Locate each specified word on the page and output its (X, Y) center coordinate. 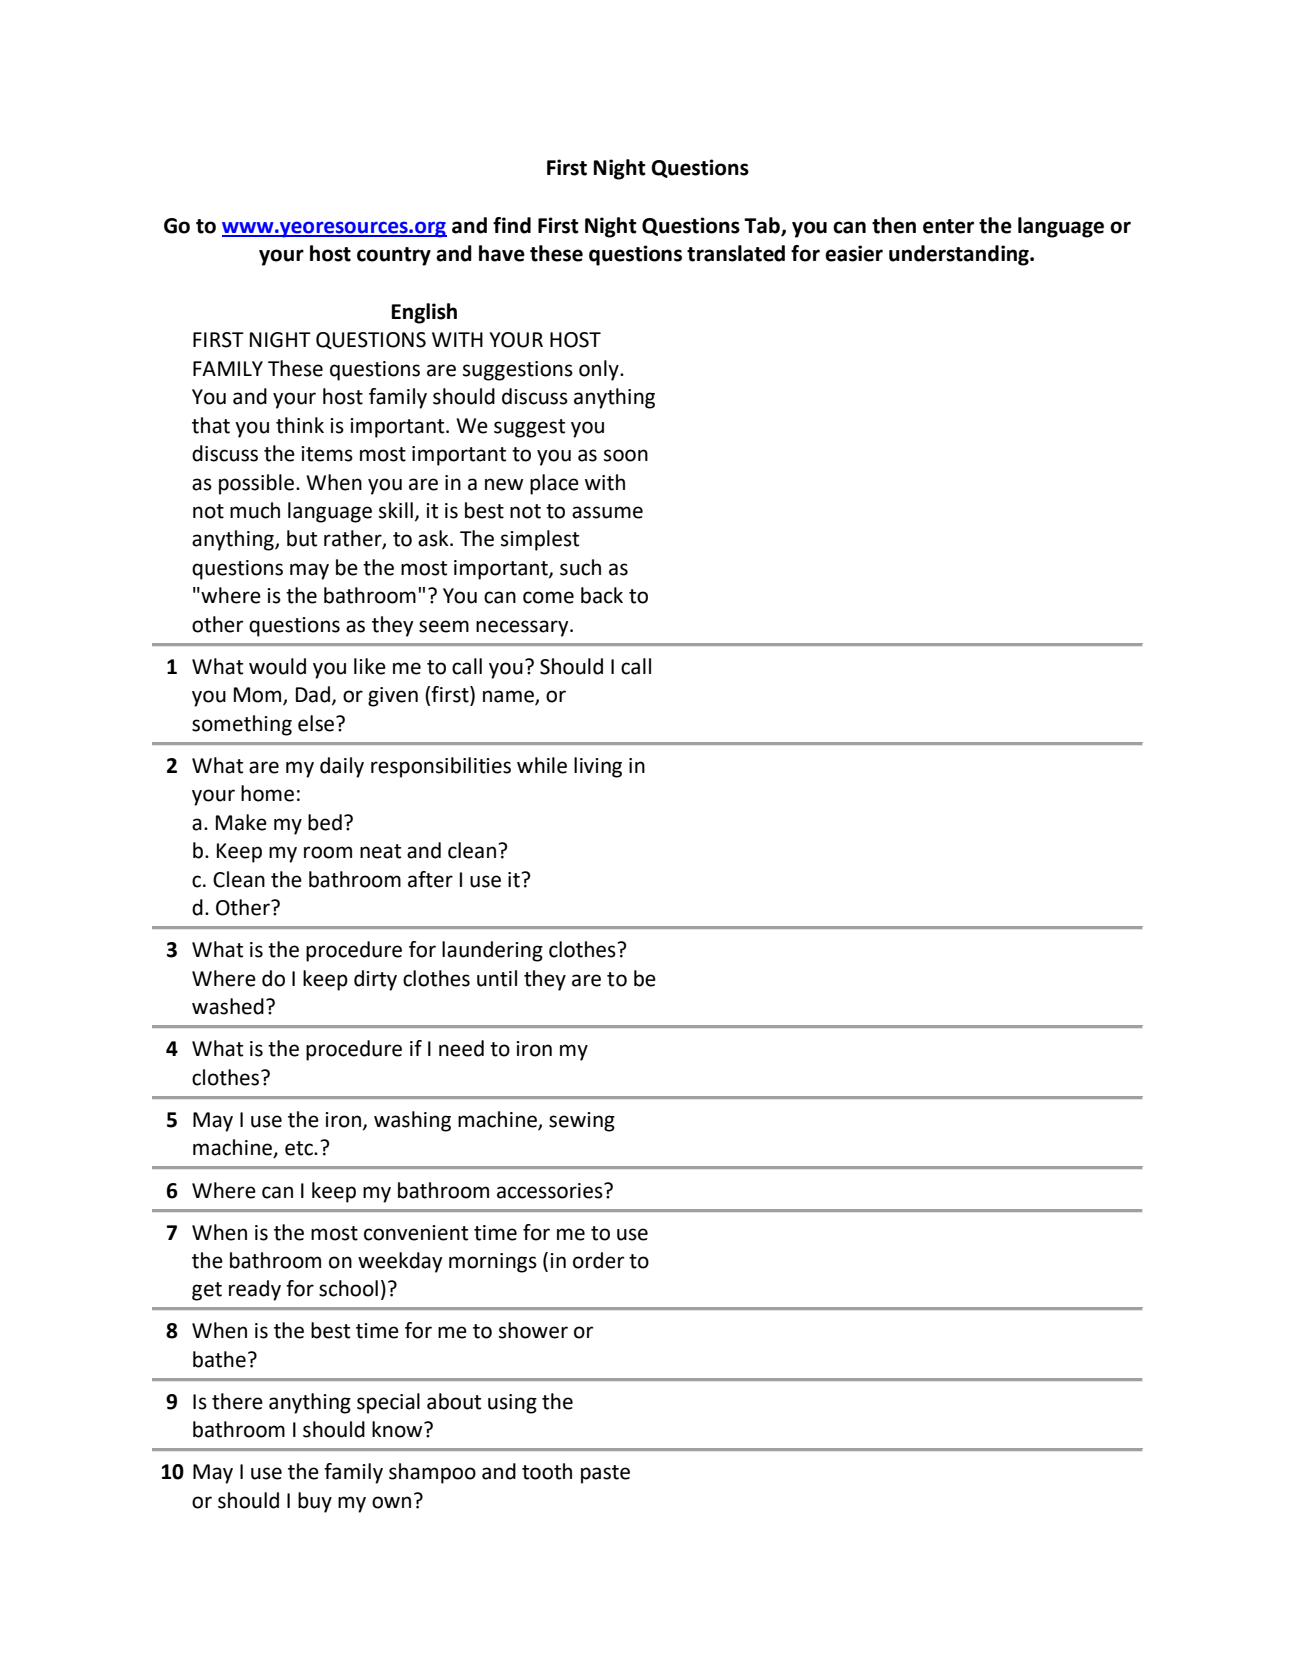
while (542, 765)
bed (325, 822)
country (394, 256)
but (302, 538)
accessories (551, 1191)
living (598, 767)
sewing (582, 1122)
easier (854, 253)
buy (315, 1502)
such (580, 567)
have (502, 253)
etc (300, 1148)
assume (607, 512)
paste (605, 1474)
